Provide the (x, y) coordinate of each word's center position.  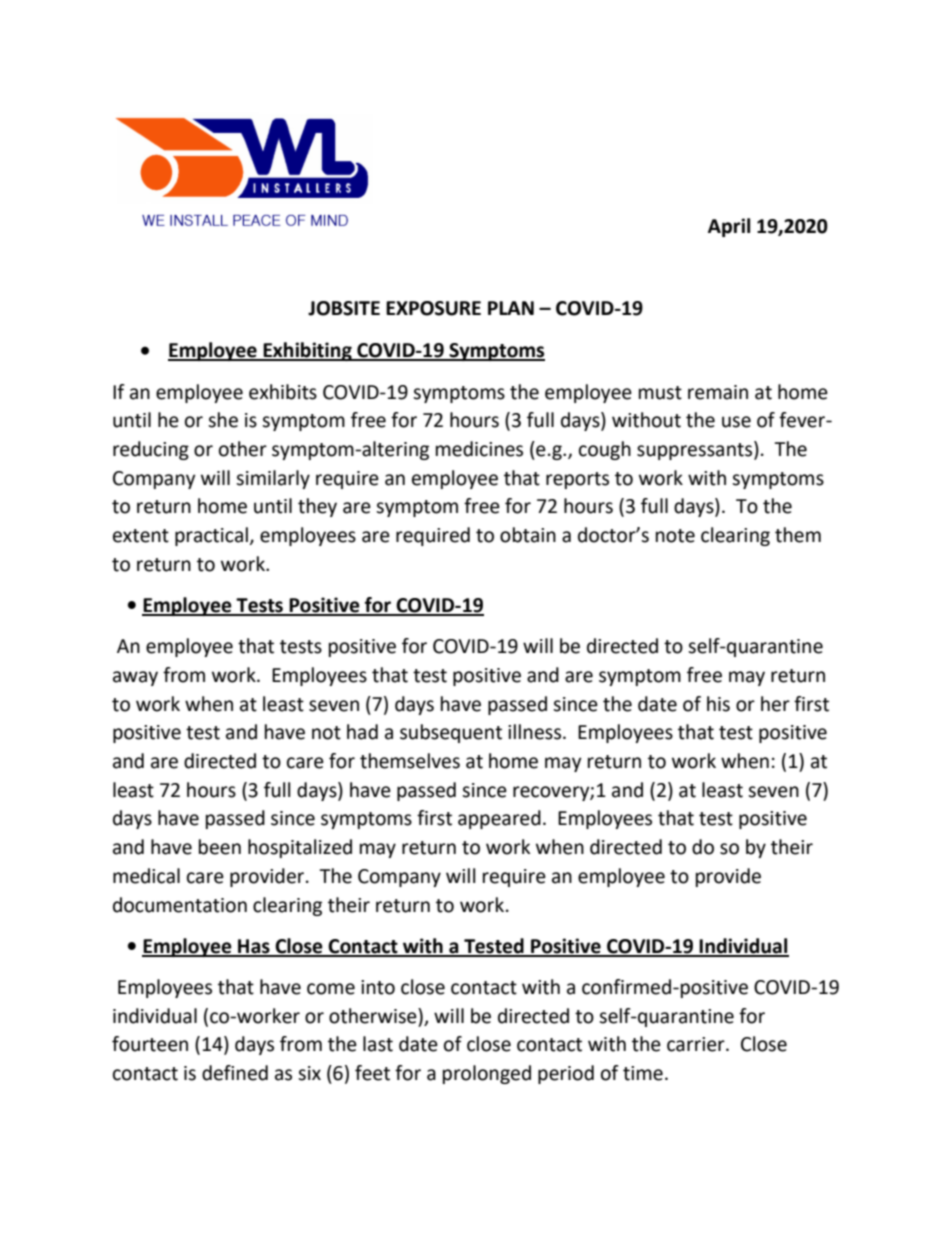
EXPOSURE (433, 308)
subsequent (451, 733)
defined (235, 1073)
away (135, 678)
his (718, 704)
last (378, 1044)
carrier (697, 1044)
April (729, 227)
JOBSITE (344, 308)
